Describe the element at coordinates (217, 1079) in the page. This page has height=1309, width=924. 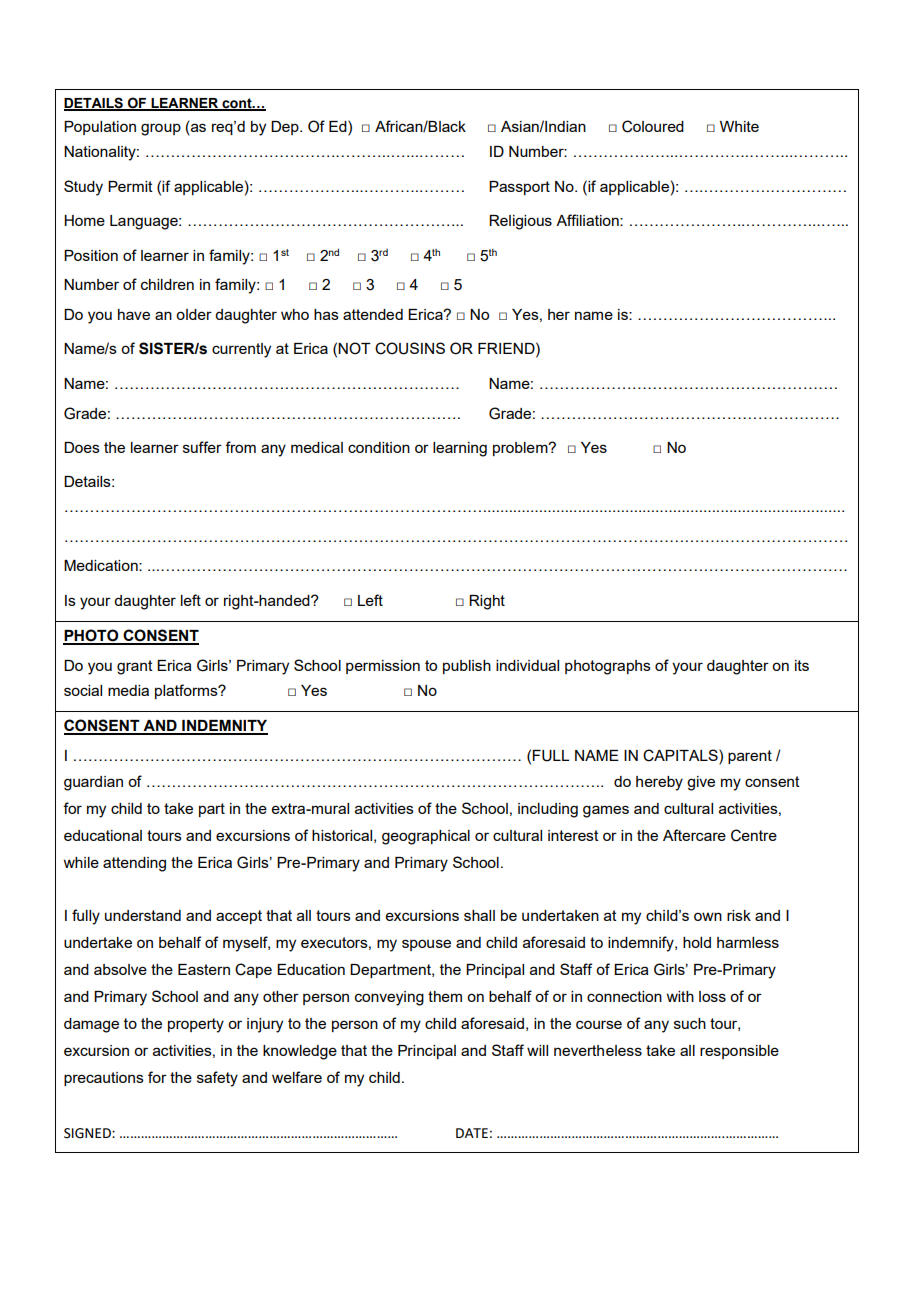
I see `safety` at that location.
